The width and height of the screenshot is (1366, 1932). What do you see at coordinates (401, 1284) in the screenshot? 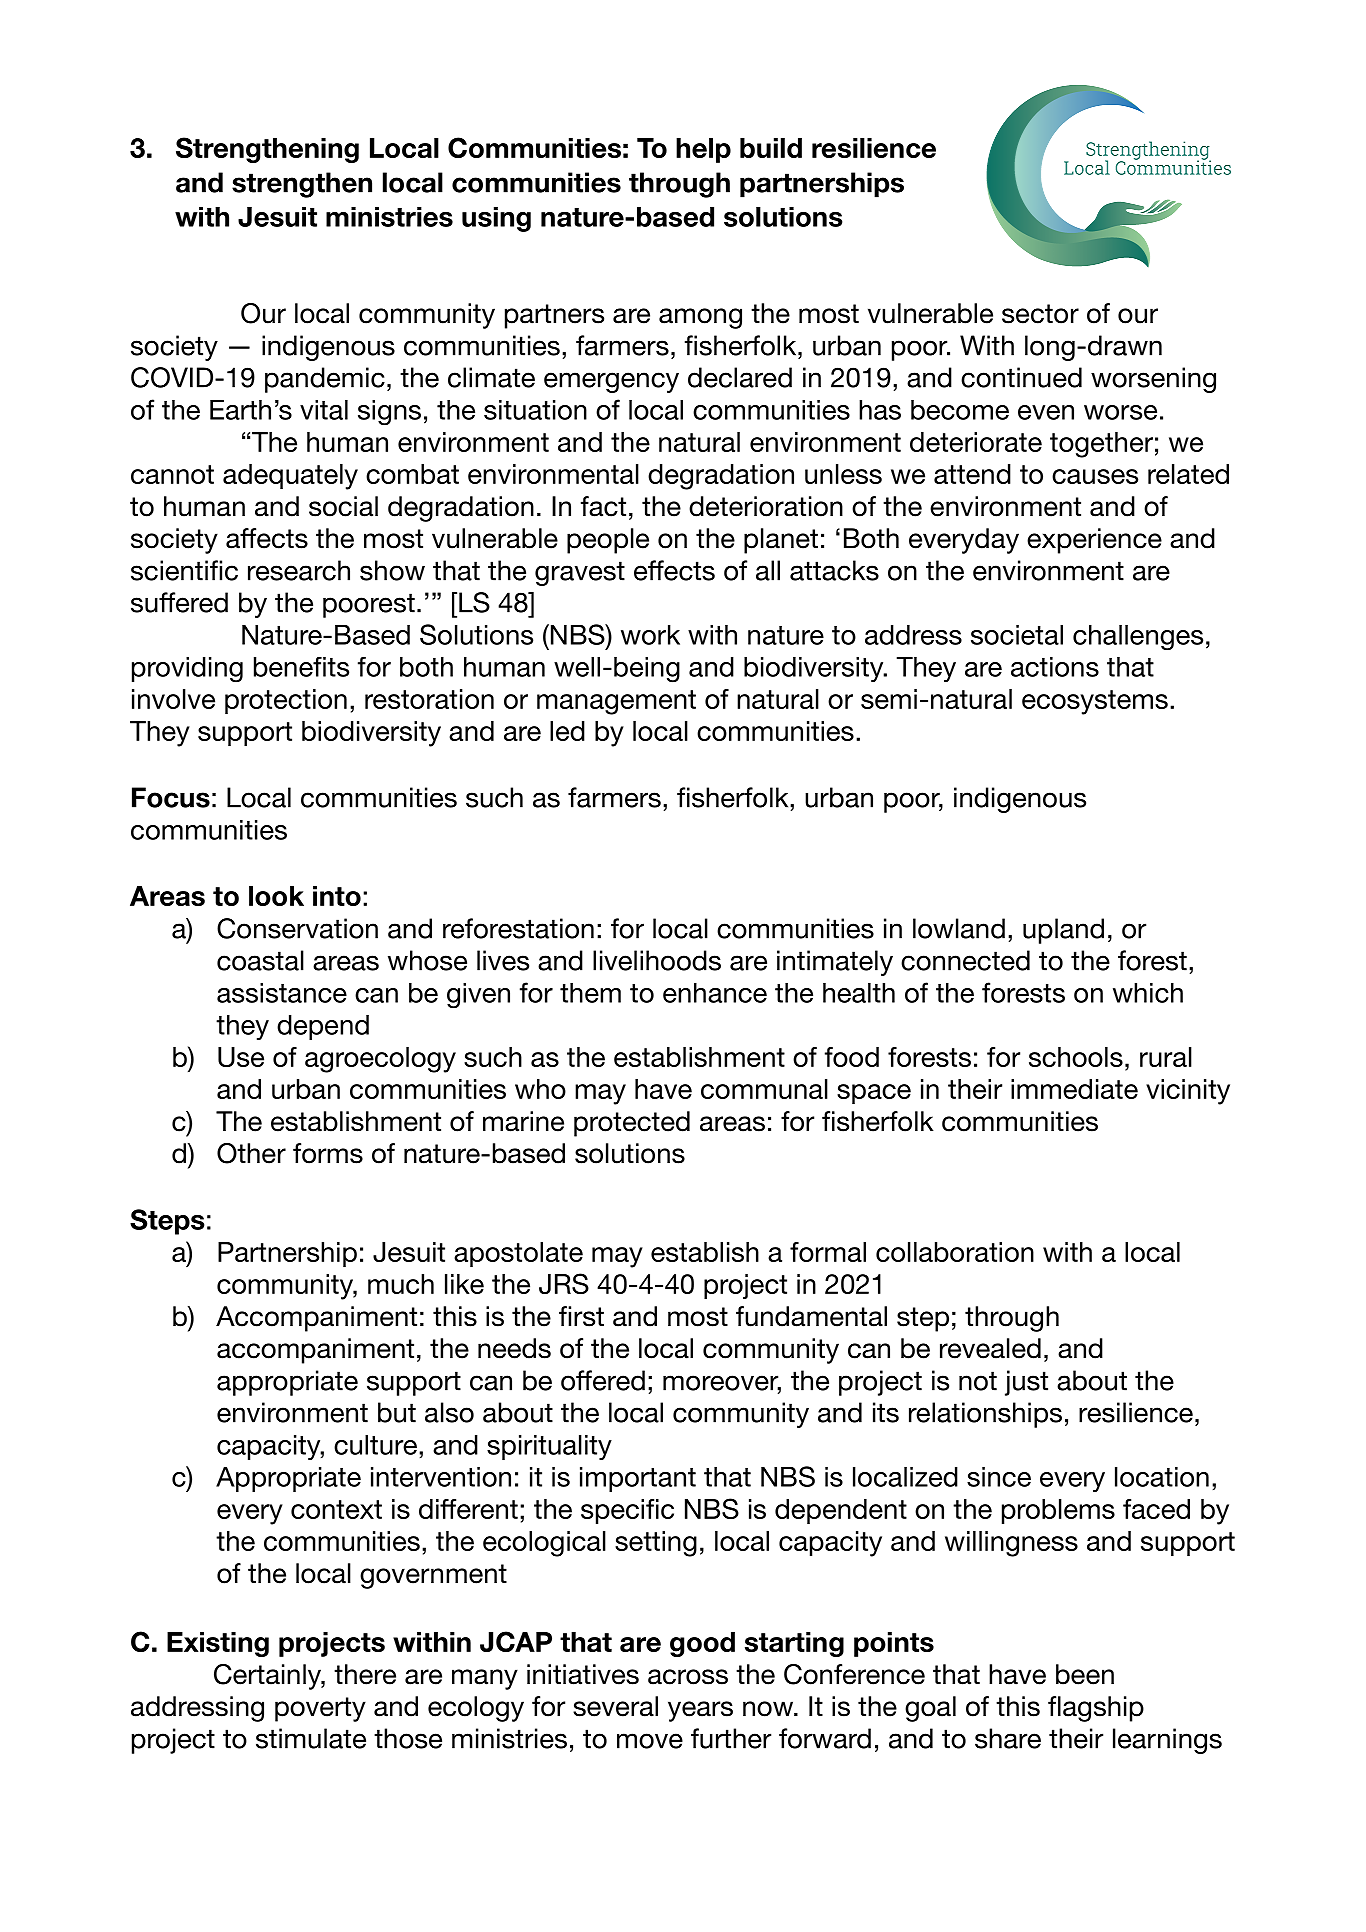
I see `much` at bounding box center [401, 1284].
